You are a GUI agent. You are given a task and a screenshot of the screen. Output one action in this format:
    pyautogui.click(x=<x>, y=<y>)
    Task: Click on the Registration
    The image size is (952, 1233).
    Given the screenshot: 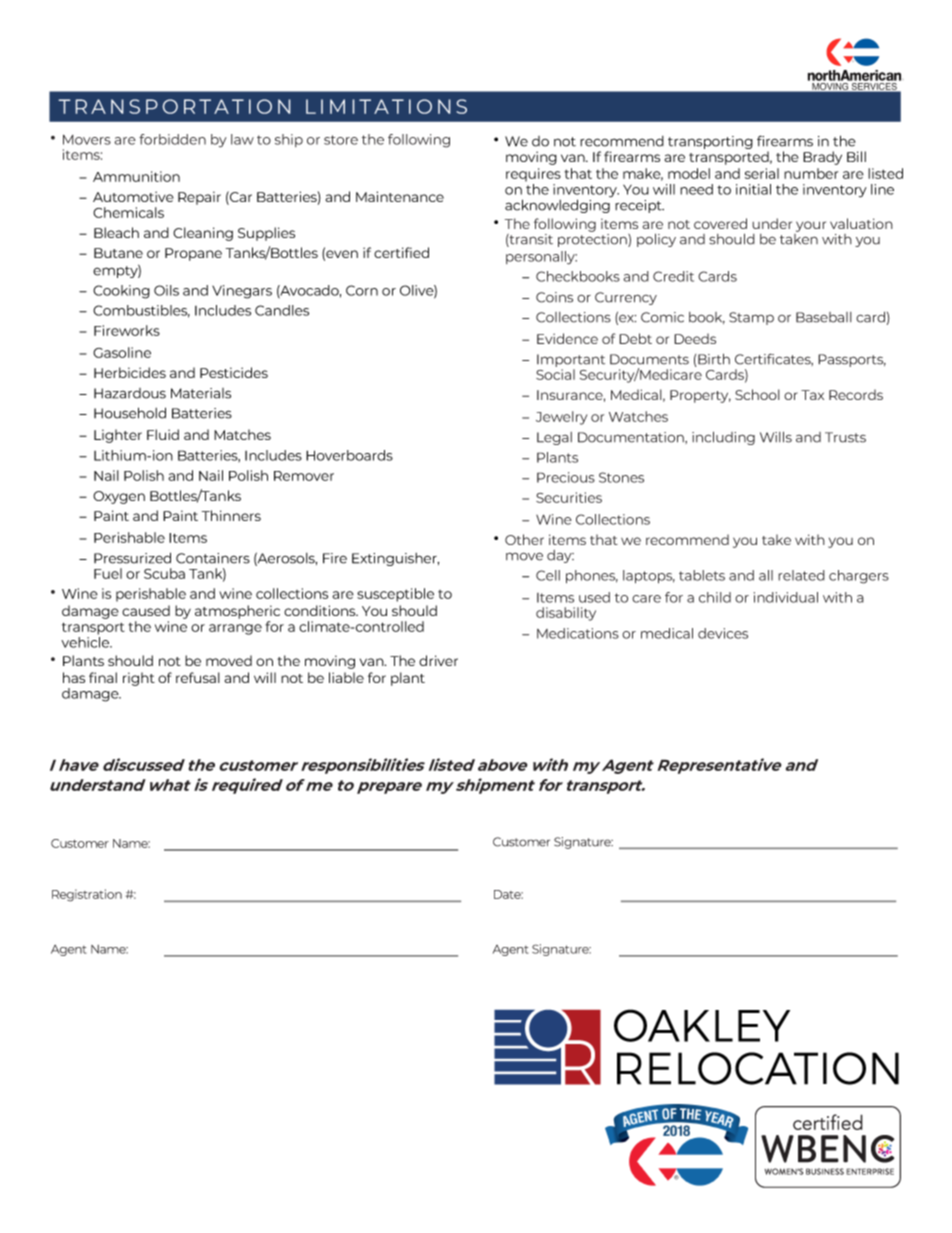 What is the action you would take?
    pyautogui.click(x=87, y=895)
